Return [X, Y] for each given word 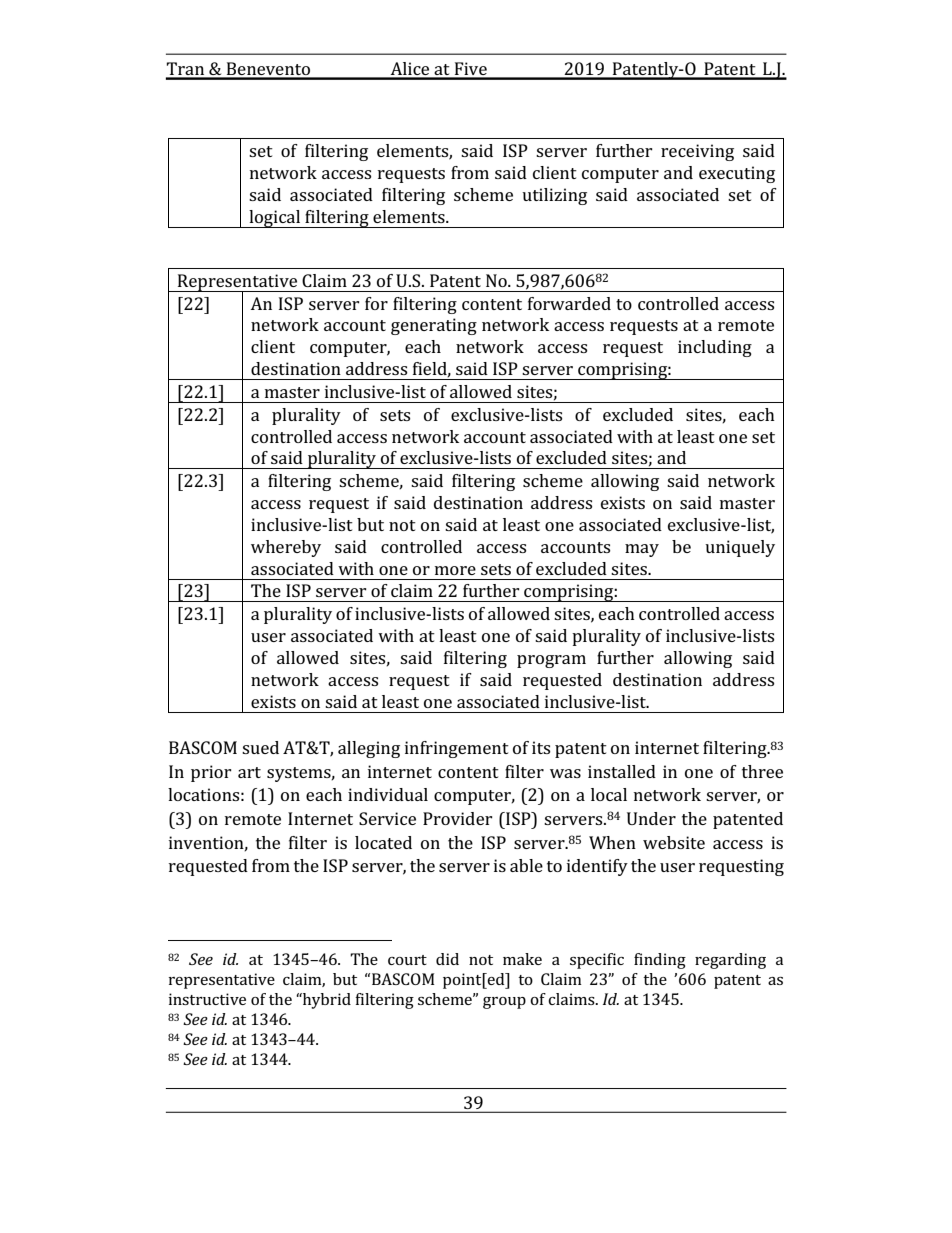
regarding [730, 961]
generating [434, 326]
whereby [286, 548]
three [762, 771]
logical [275, 219]
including [715, 348]
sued [260, 747]
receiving [697, 152]
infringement [457, 749]
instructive [207, 999]
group [504, 1003]
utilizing [554, 196]
